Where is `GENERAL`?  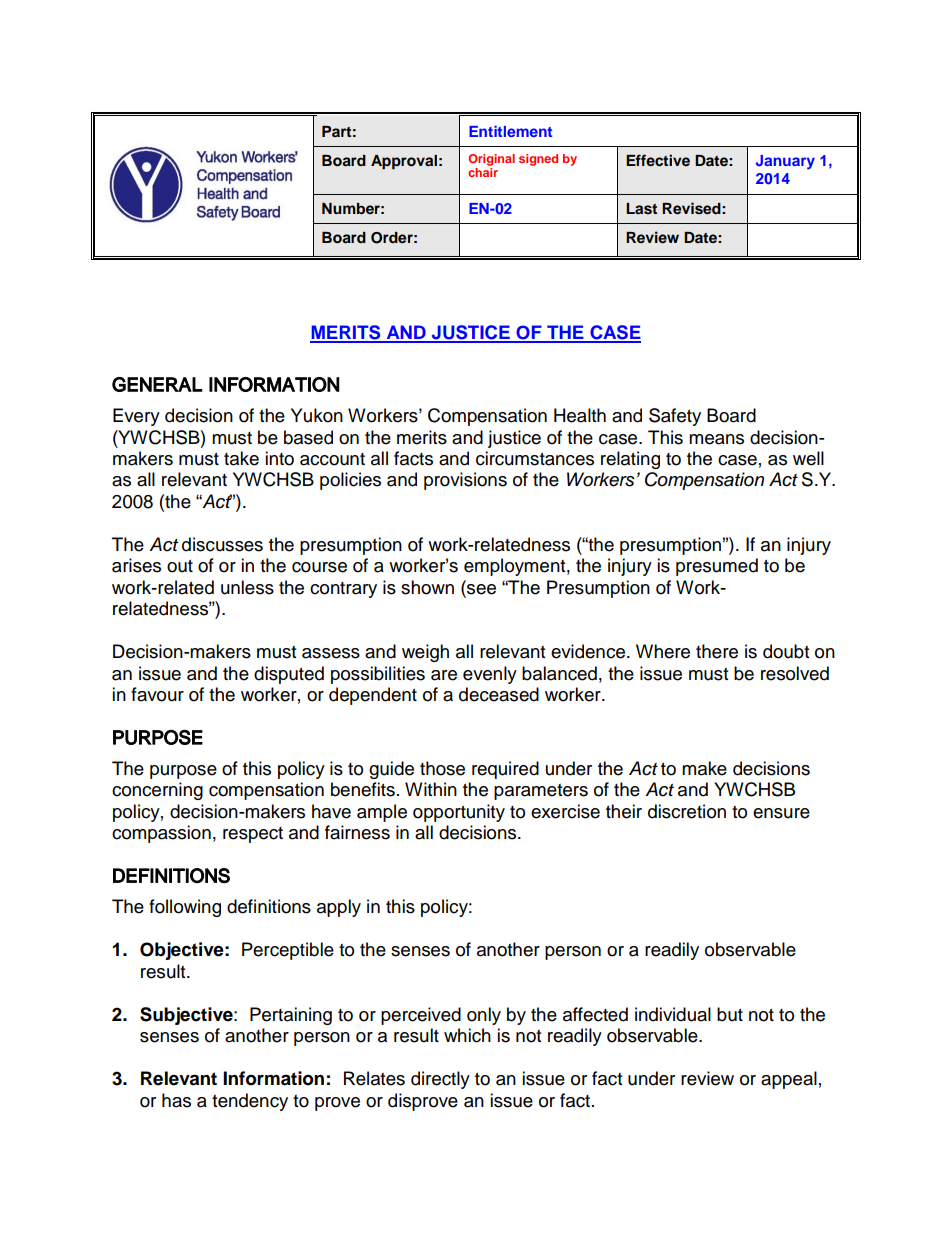
GENERAL is located at coordinates (157, 384).
